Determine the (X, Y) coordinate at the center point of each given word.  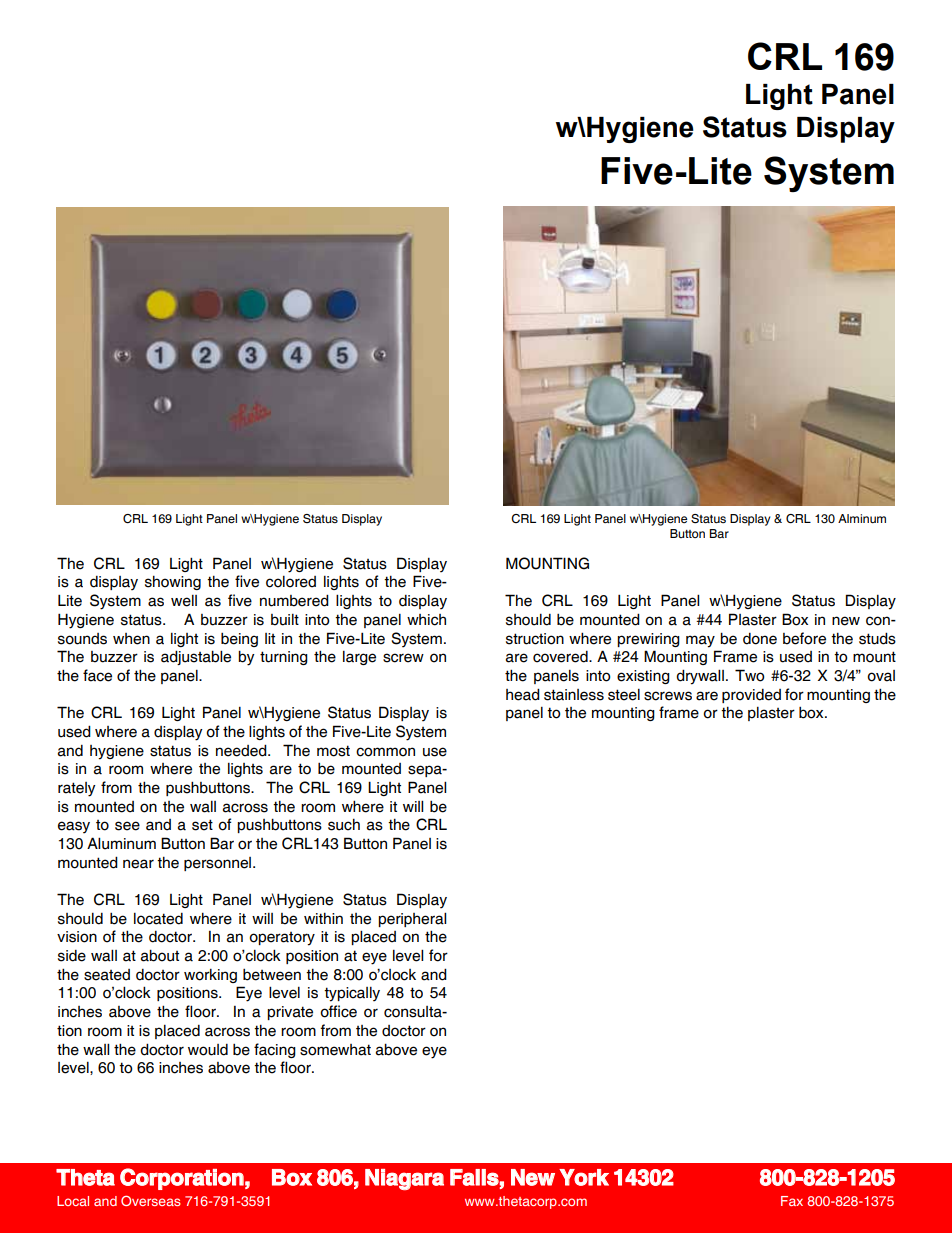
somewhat (335, 1050)
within (323, 918)
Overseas (151, 1200)
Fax (792, 1201)
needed (242, 750)
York (584, 1177)
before (804, 638)
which (426, 620)
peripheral (412, 919)
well (184, 601)
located (158, 919)
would (208, 1050)
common (385, 752)
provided (751, 696)
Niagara (404, 1179)
